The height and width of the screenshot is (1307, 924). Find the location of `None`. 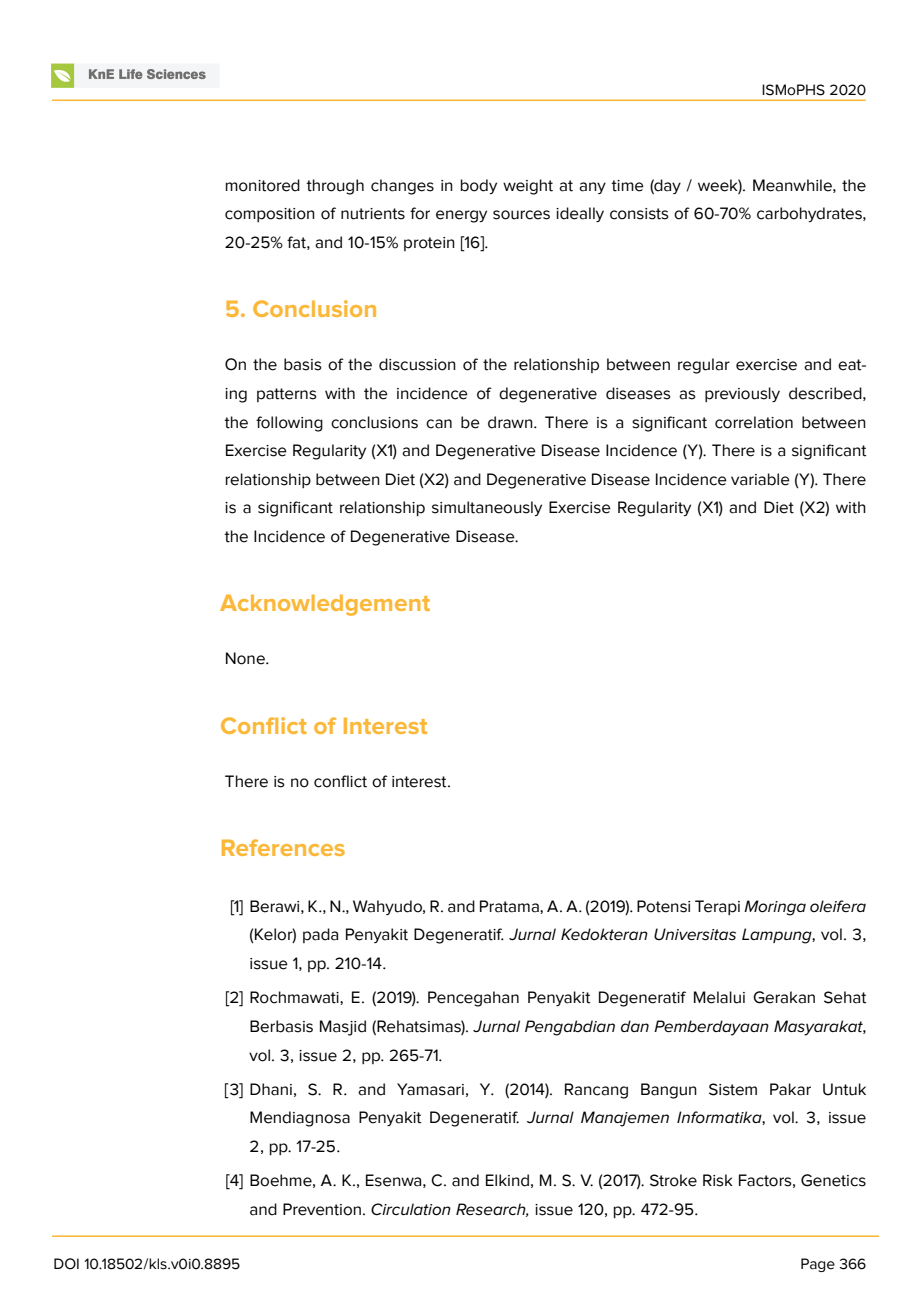

None is located at coordinates (246, 658).
